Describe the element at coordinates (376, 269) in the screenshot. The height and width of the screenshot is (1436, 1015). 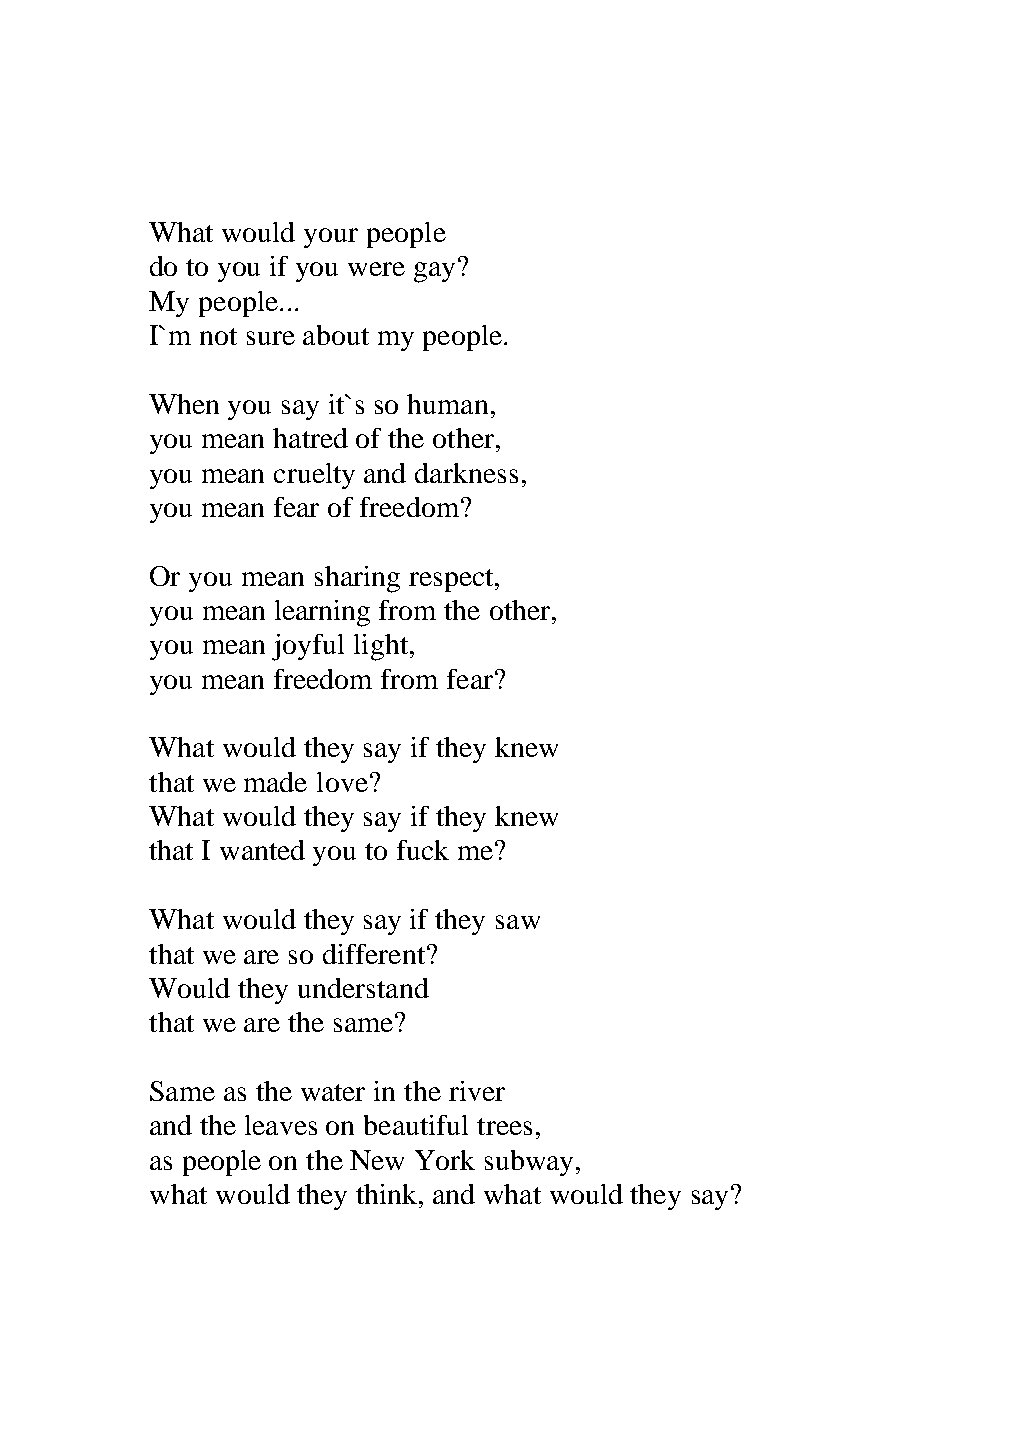
I see `were` at that location.
